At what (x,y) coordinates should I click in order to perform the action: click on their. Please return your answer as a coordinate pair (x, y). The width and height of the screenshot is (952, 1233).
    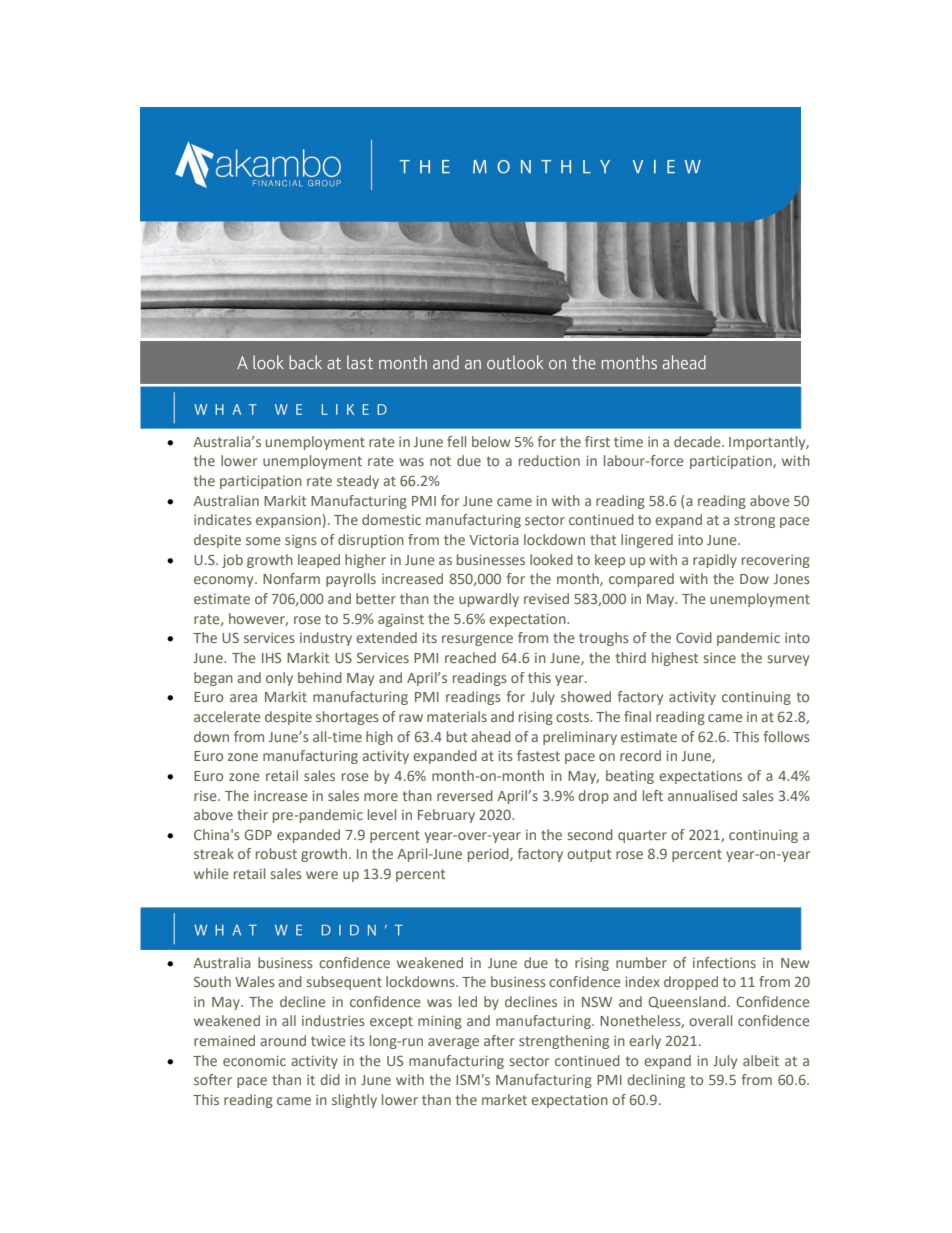
    Looking at the image, I should click on (252, 814).
